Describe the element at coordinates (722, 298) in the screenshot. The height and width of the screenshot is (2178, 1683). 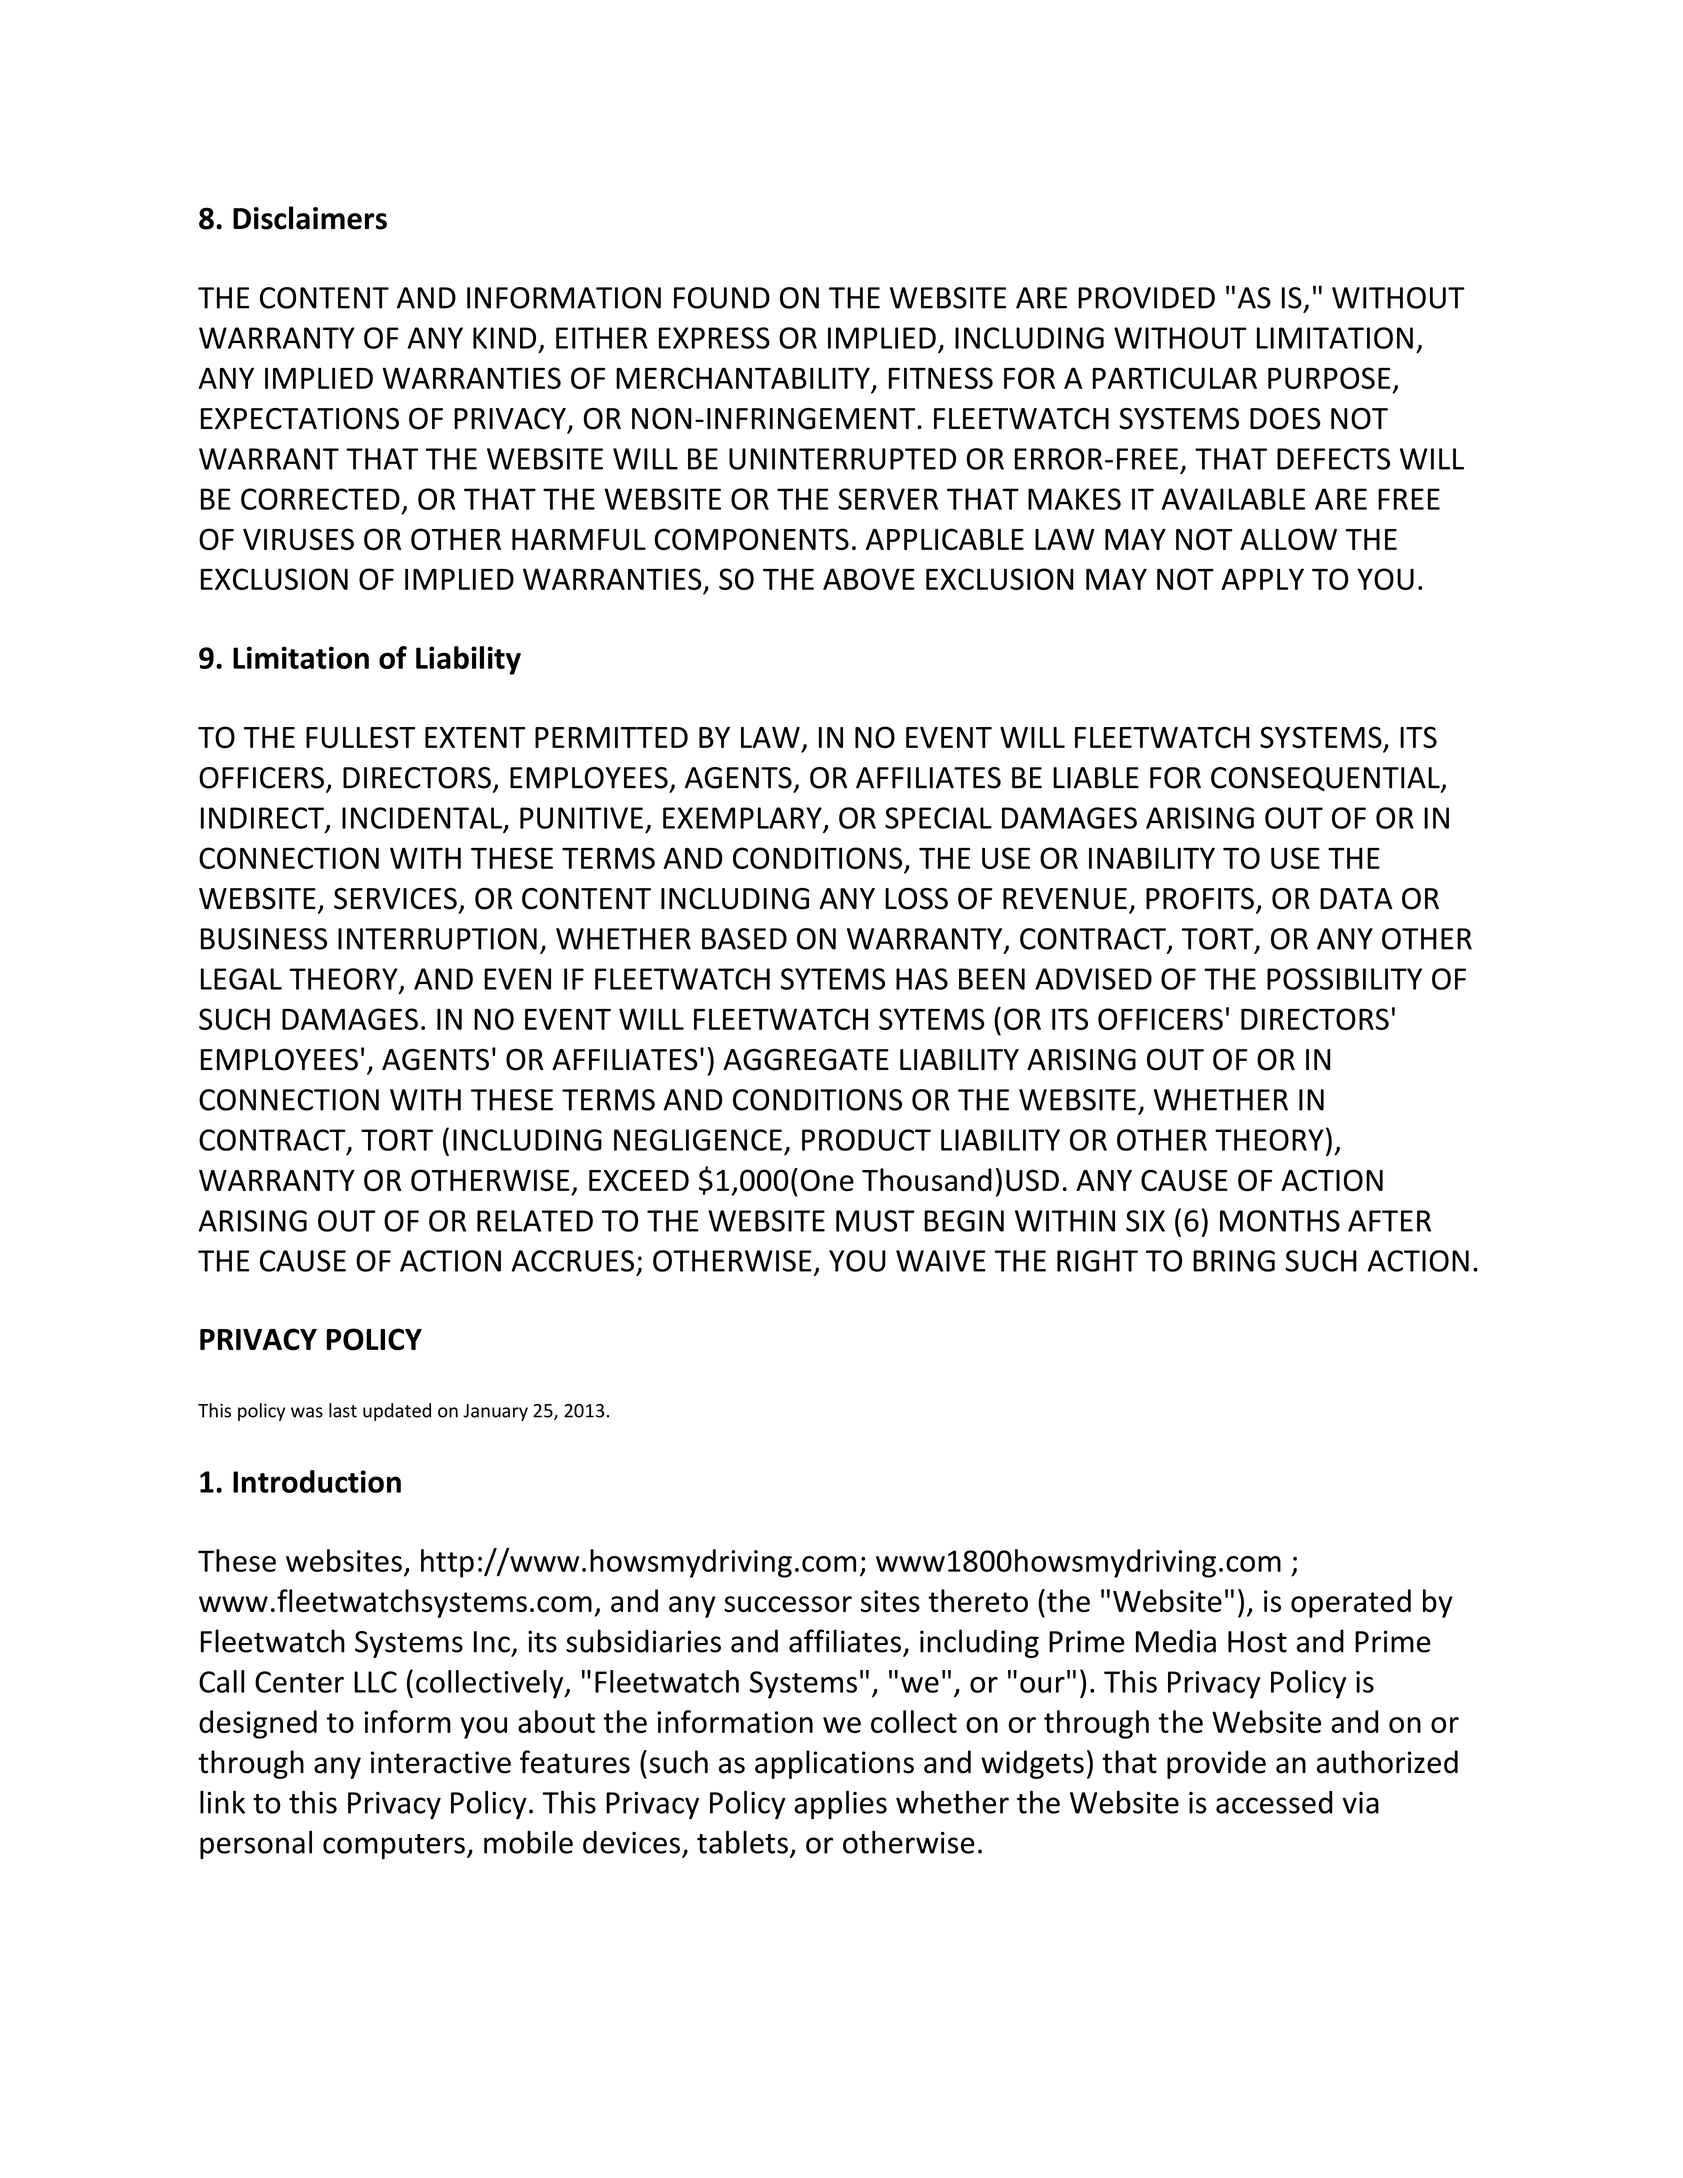
I see `FOUND` at that location.
